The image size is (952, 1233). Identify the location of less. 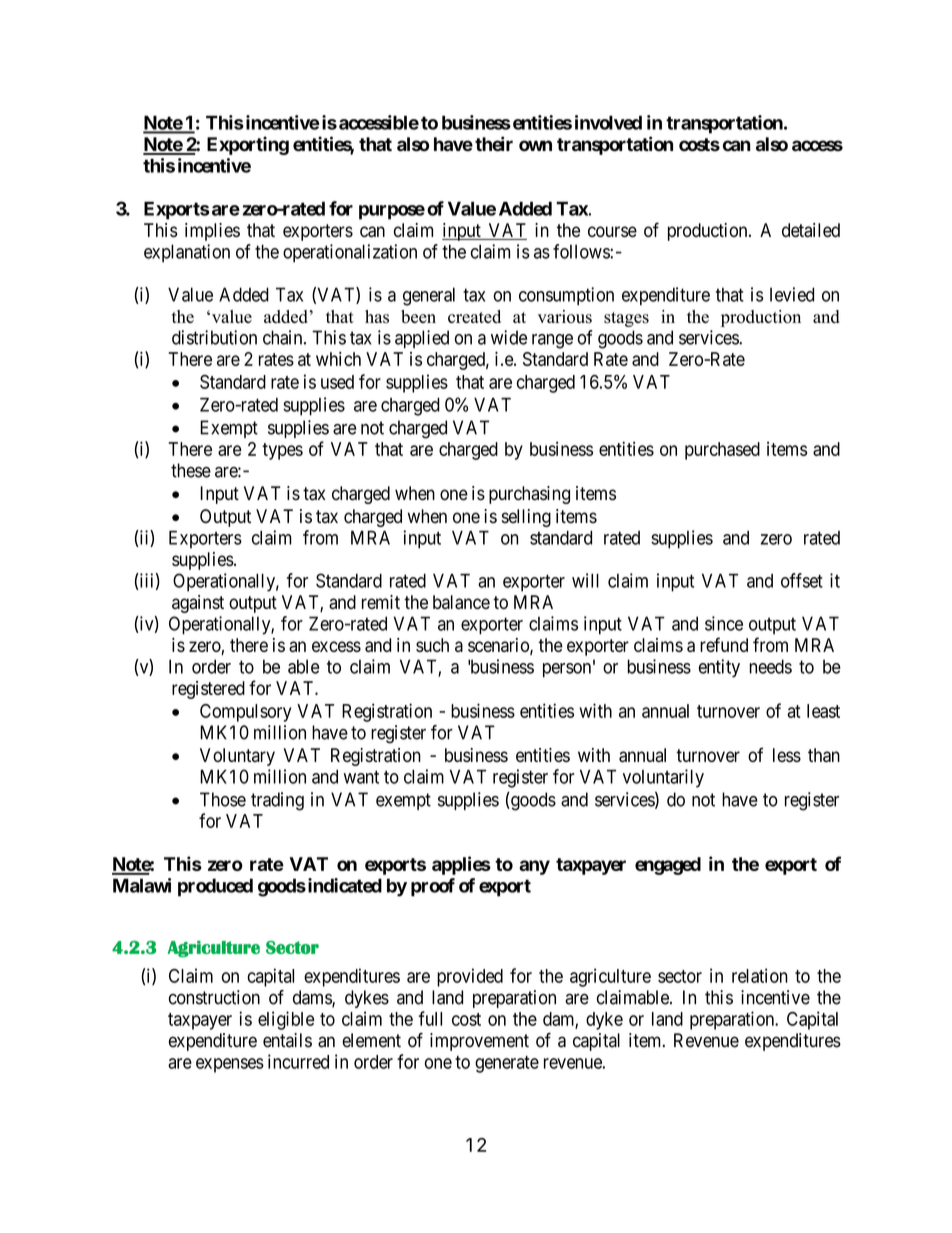
(787, 755).
